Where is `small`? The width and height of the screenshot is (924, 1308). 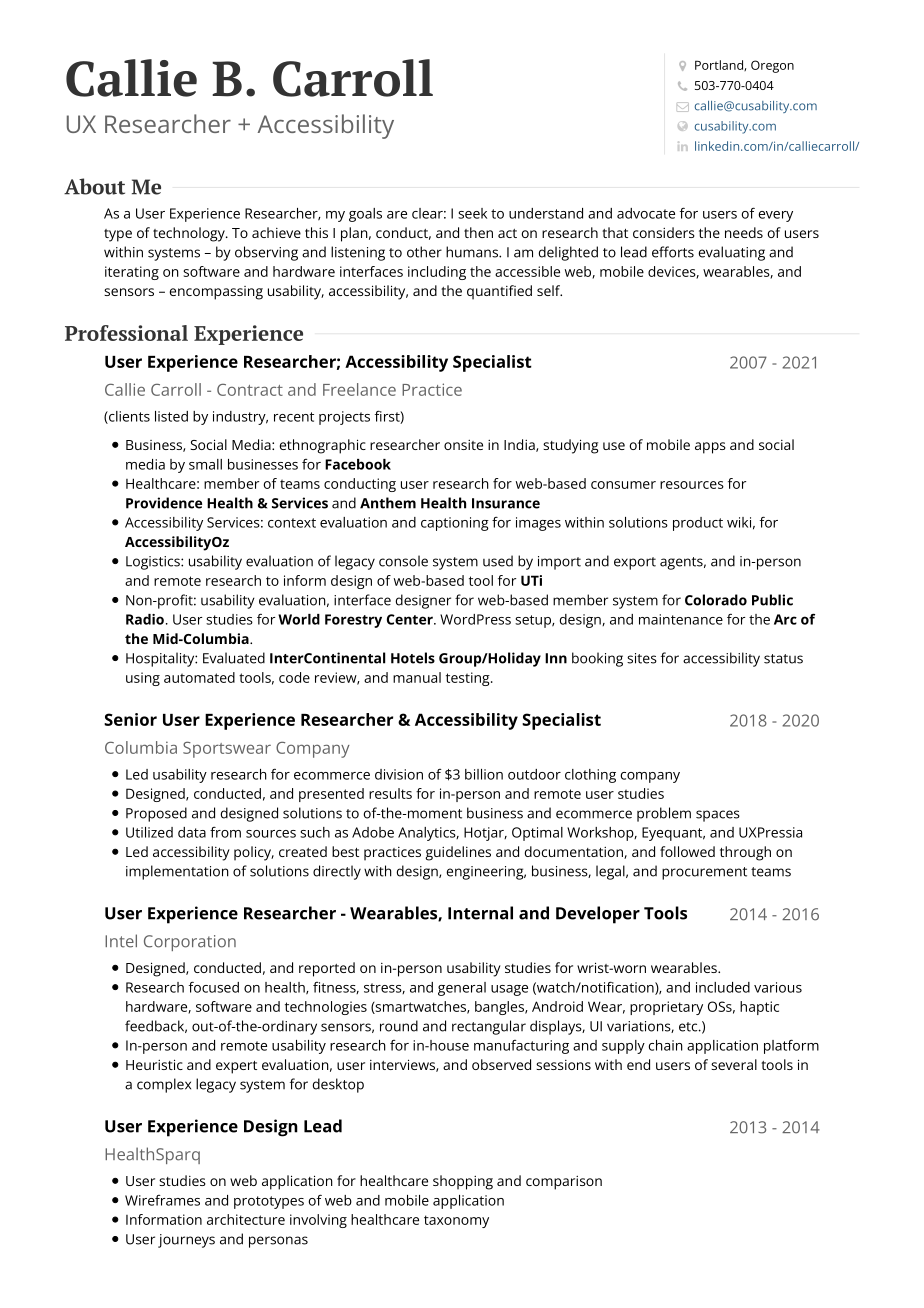 small is located at coordinates (205, 464).
